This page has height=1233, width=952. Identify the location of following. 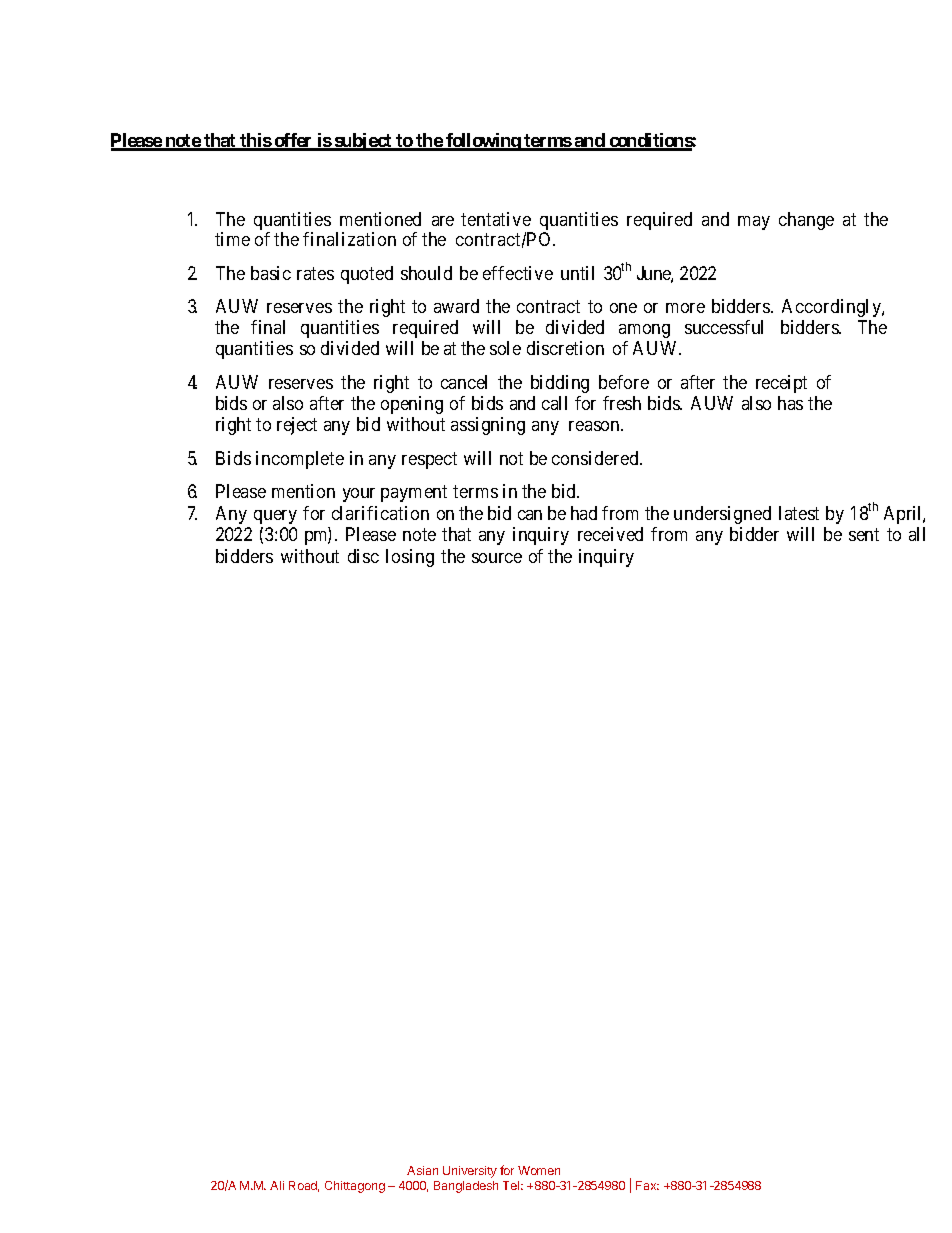
(483, 142).
